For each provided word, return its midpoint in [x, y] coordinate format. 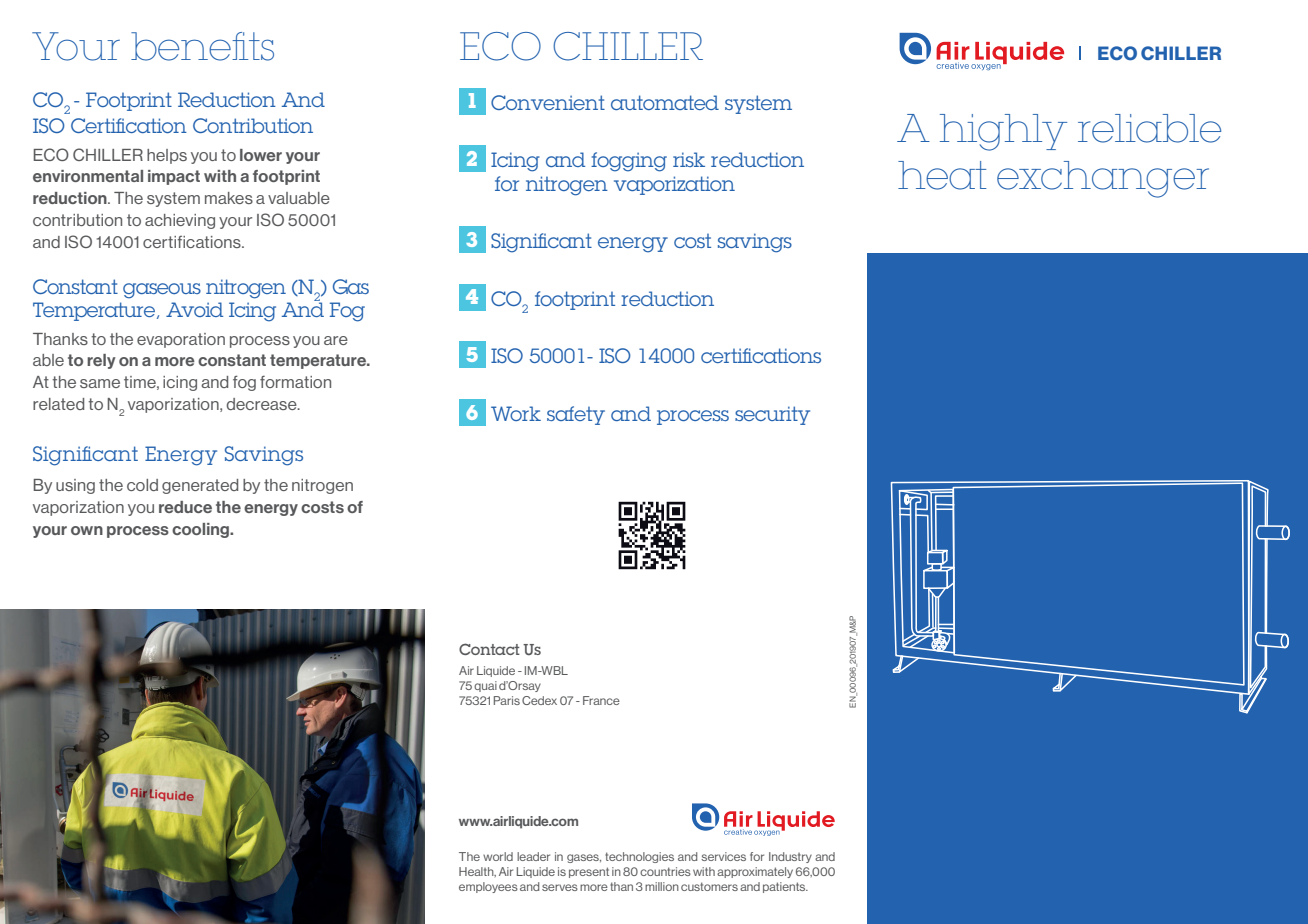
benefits [202, 46]
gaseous [162, 291]
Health [477, 872]
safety [576, 415]
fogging [629, 162]
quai [485, 686]
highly [1003, 132]
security [772, 415]
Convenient [548, 102]
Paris [507, 700]
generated [200, 486]
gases [584, 858]
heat [942, 175]
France [601, 700]
